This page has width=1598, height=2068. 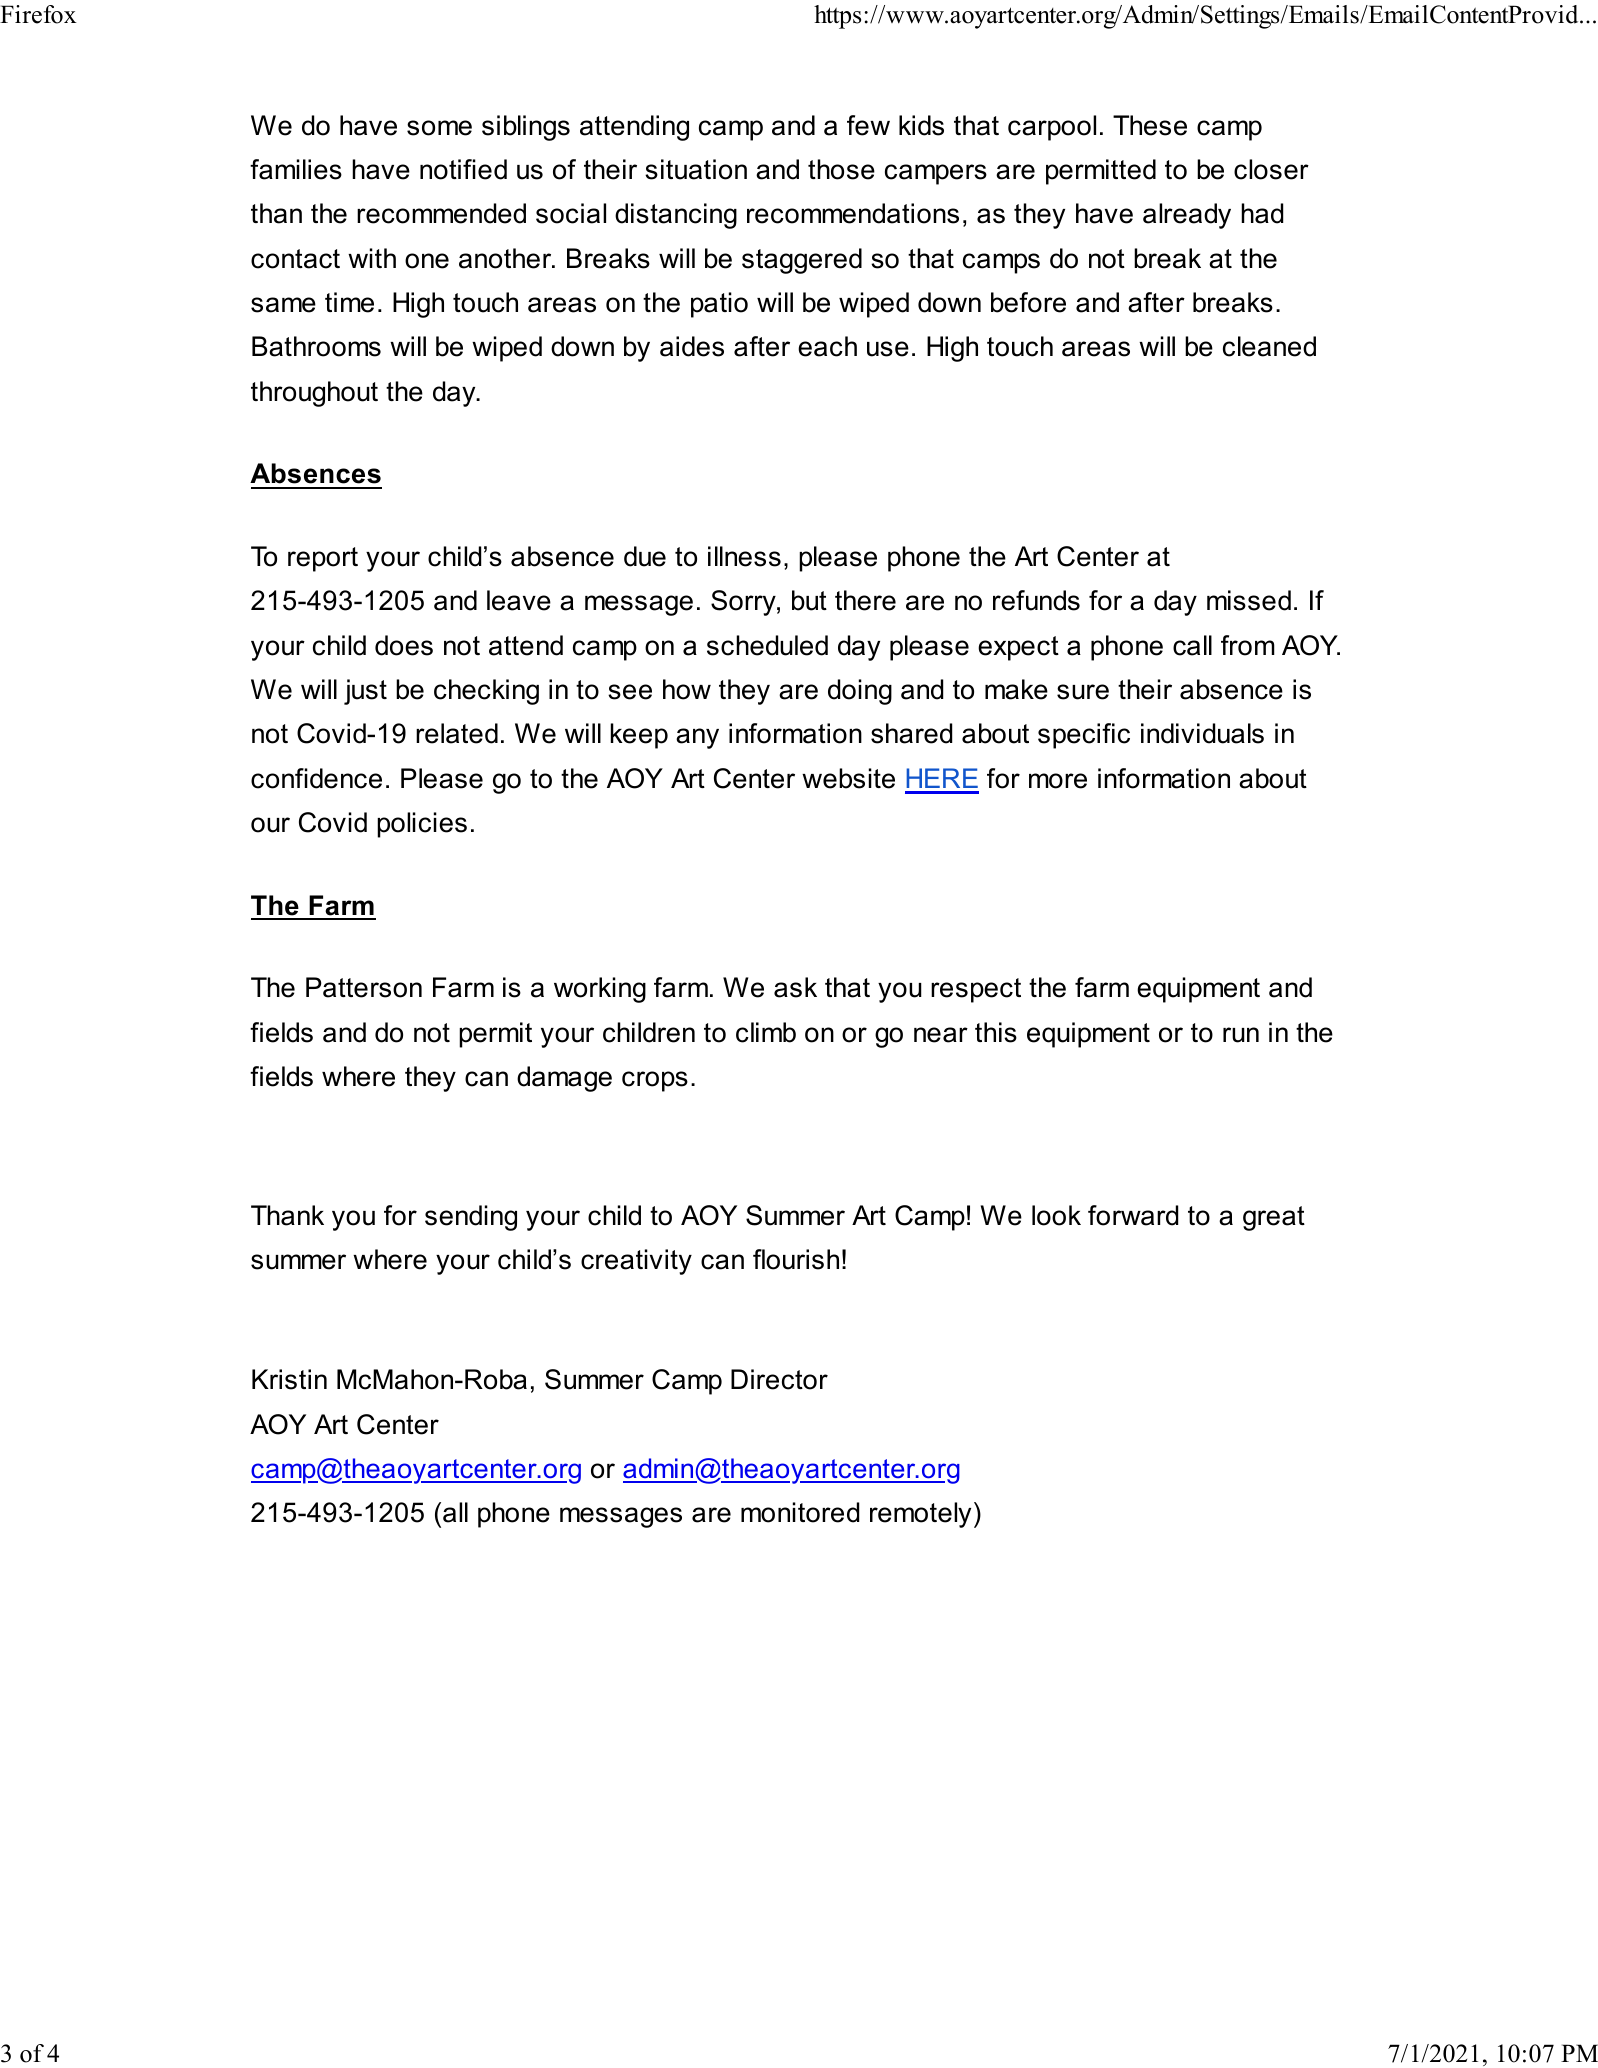 What do you see at coordinates (600, 990) in the page?
I see `working` at bounding box center [600, 990].
